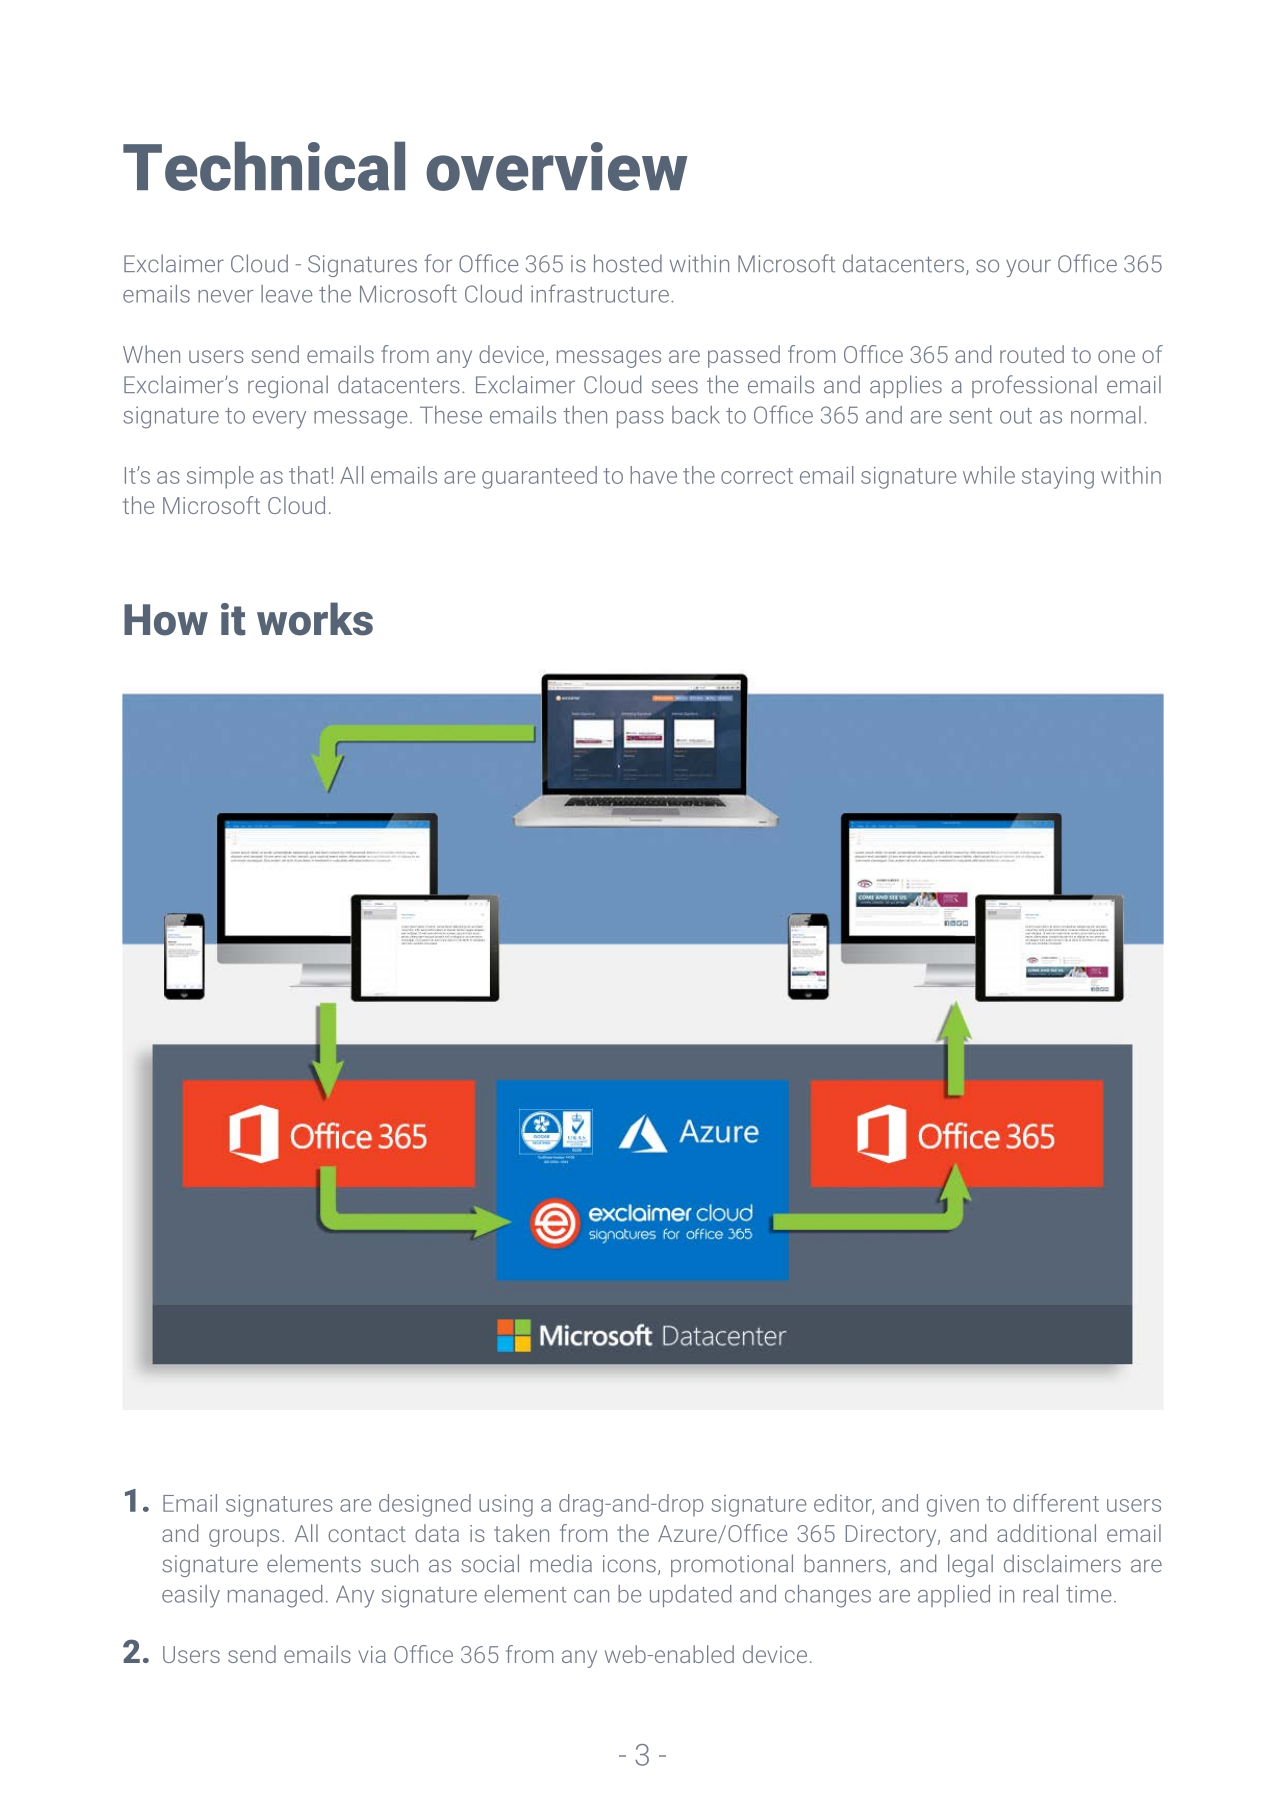  What do you see at coordinates (425, 1505) in the image?
I see `designed` at bounding box center [425, 1505].
